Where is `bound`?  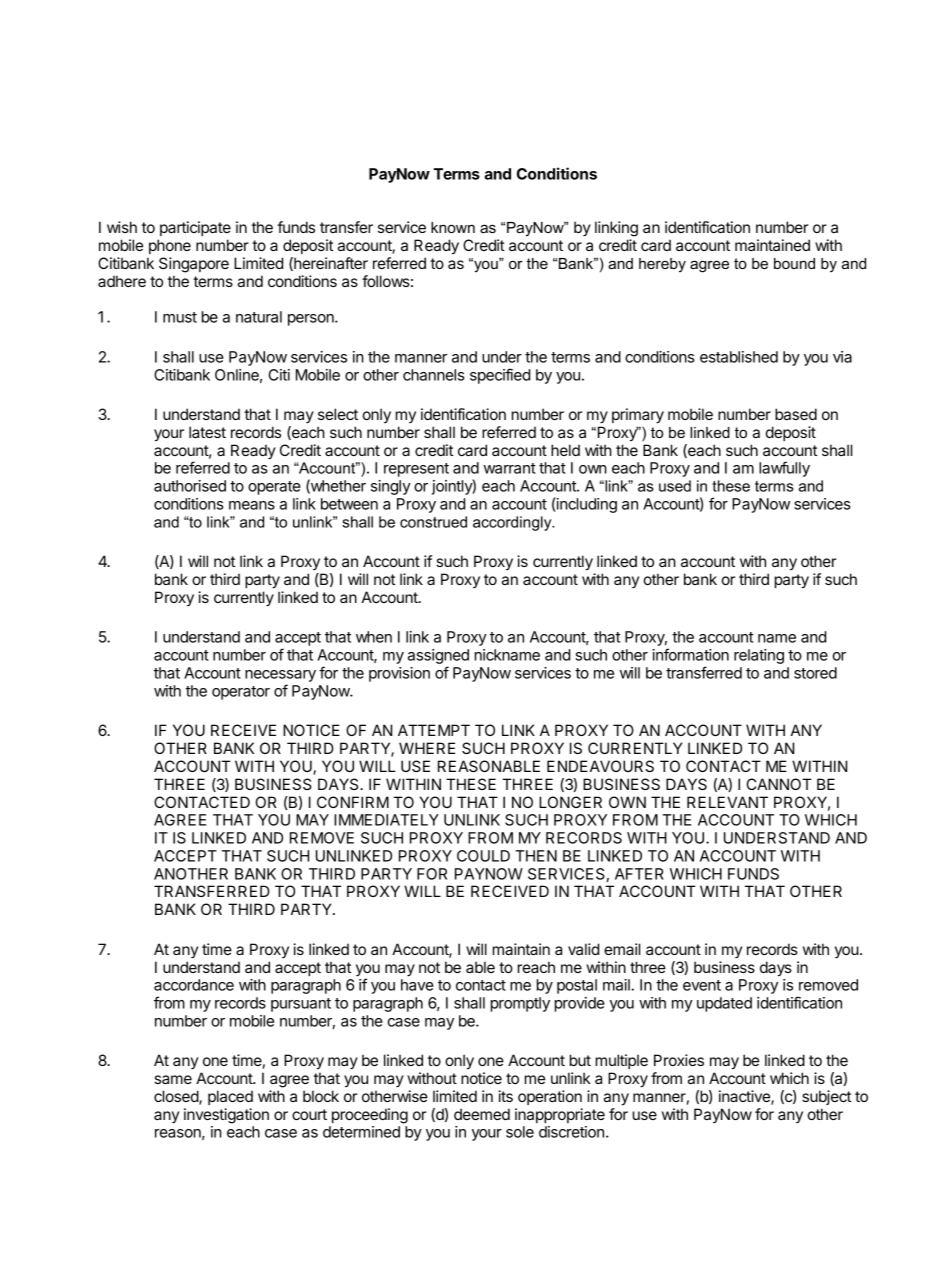 bound is located at coordinates (794, 263).
